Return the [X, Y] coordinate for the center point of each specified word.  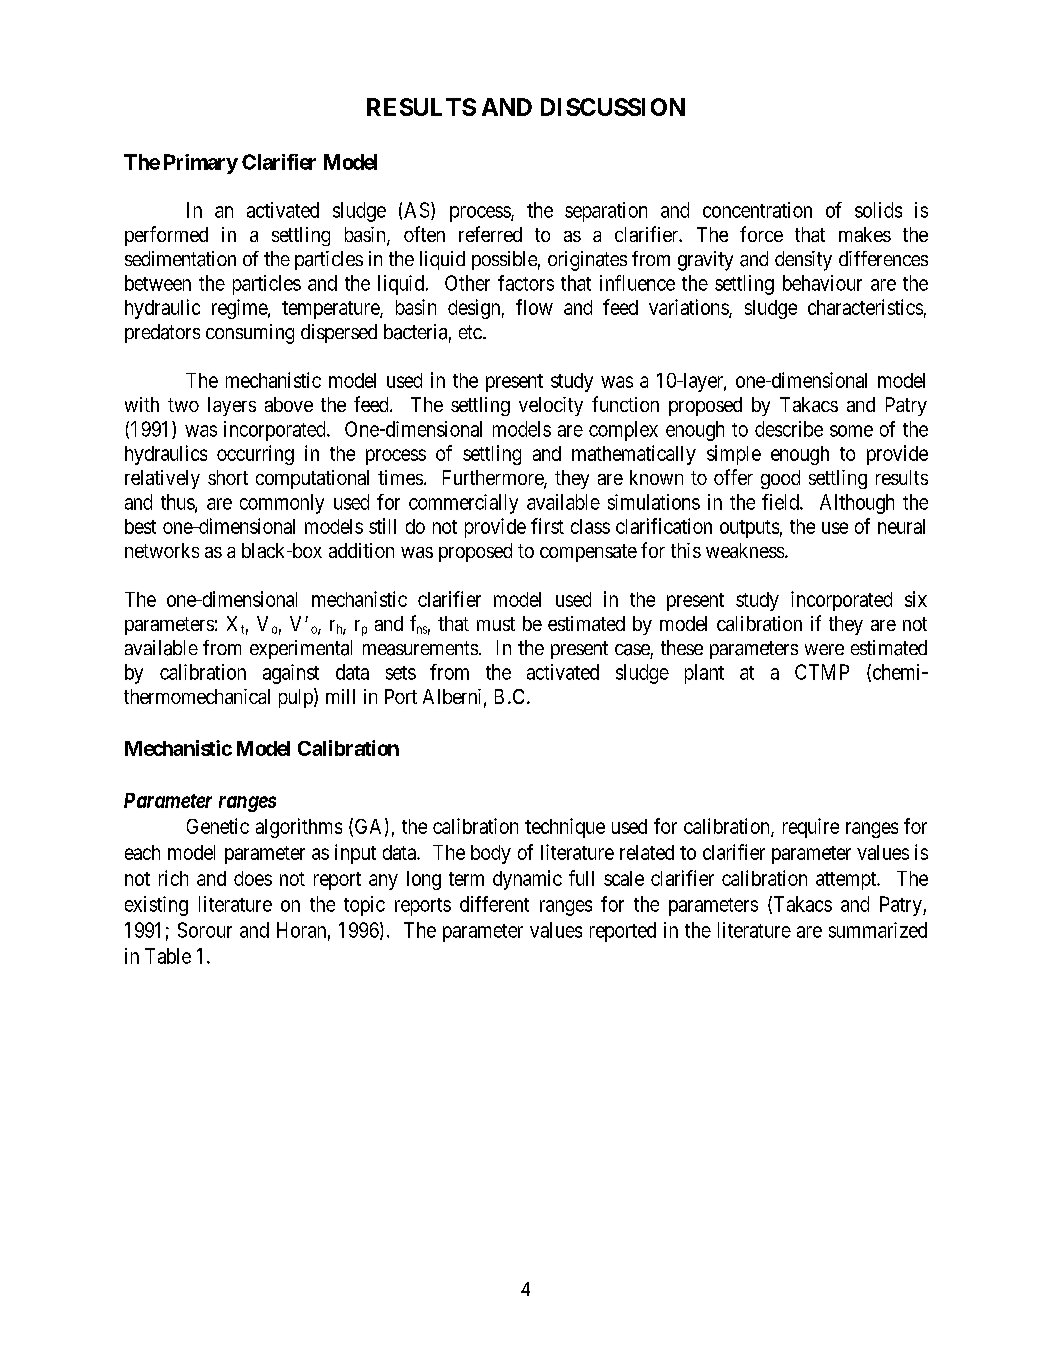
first [547, 526]
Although [857, 504]
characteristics [865, 307]
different [494, 904]
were [824, 649]
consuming [250, 334]
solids [878, 210]
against [291, 674]
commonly [282, 504]
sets [401, 673]
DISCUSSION [613, 107]
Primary [201, 164]
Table [168, 956]
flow [534, 307]
